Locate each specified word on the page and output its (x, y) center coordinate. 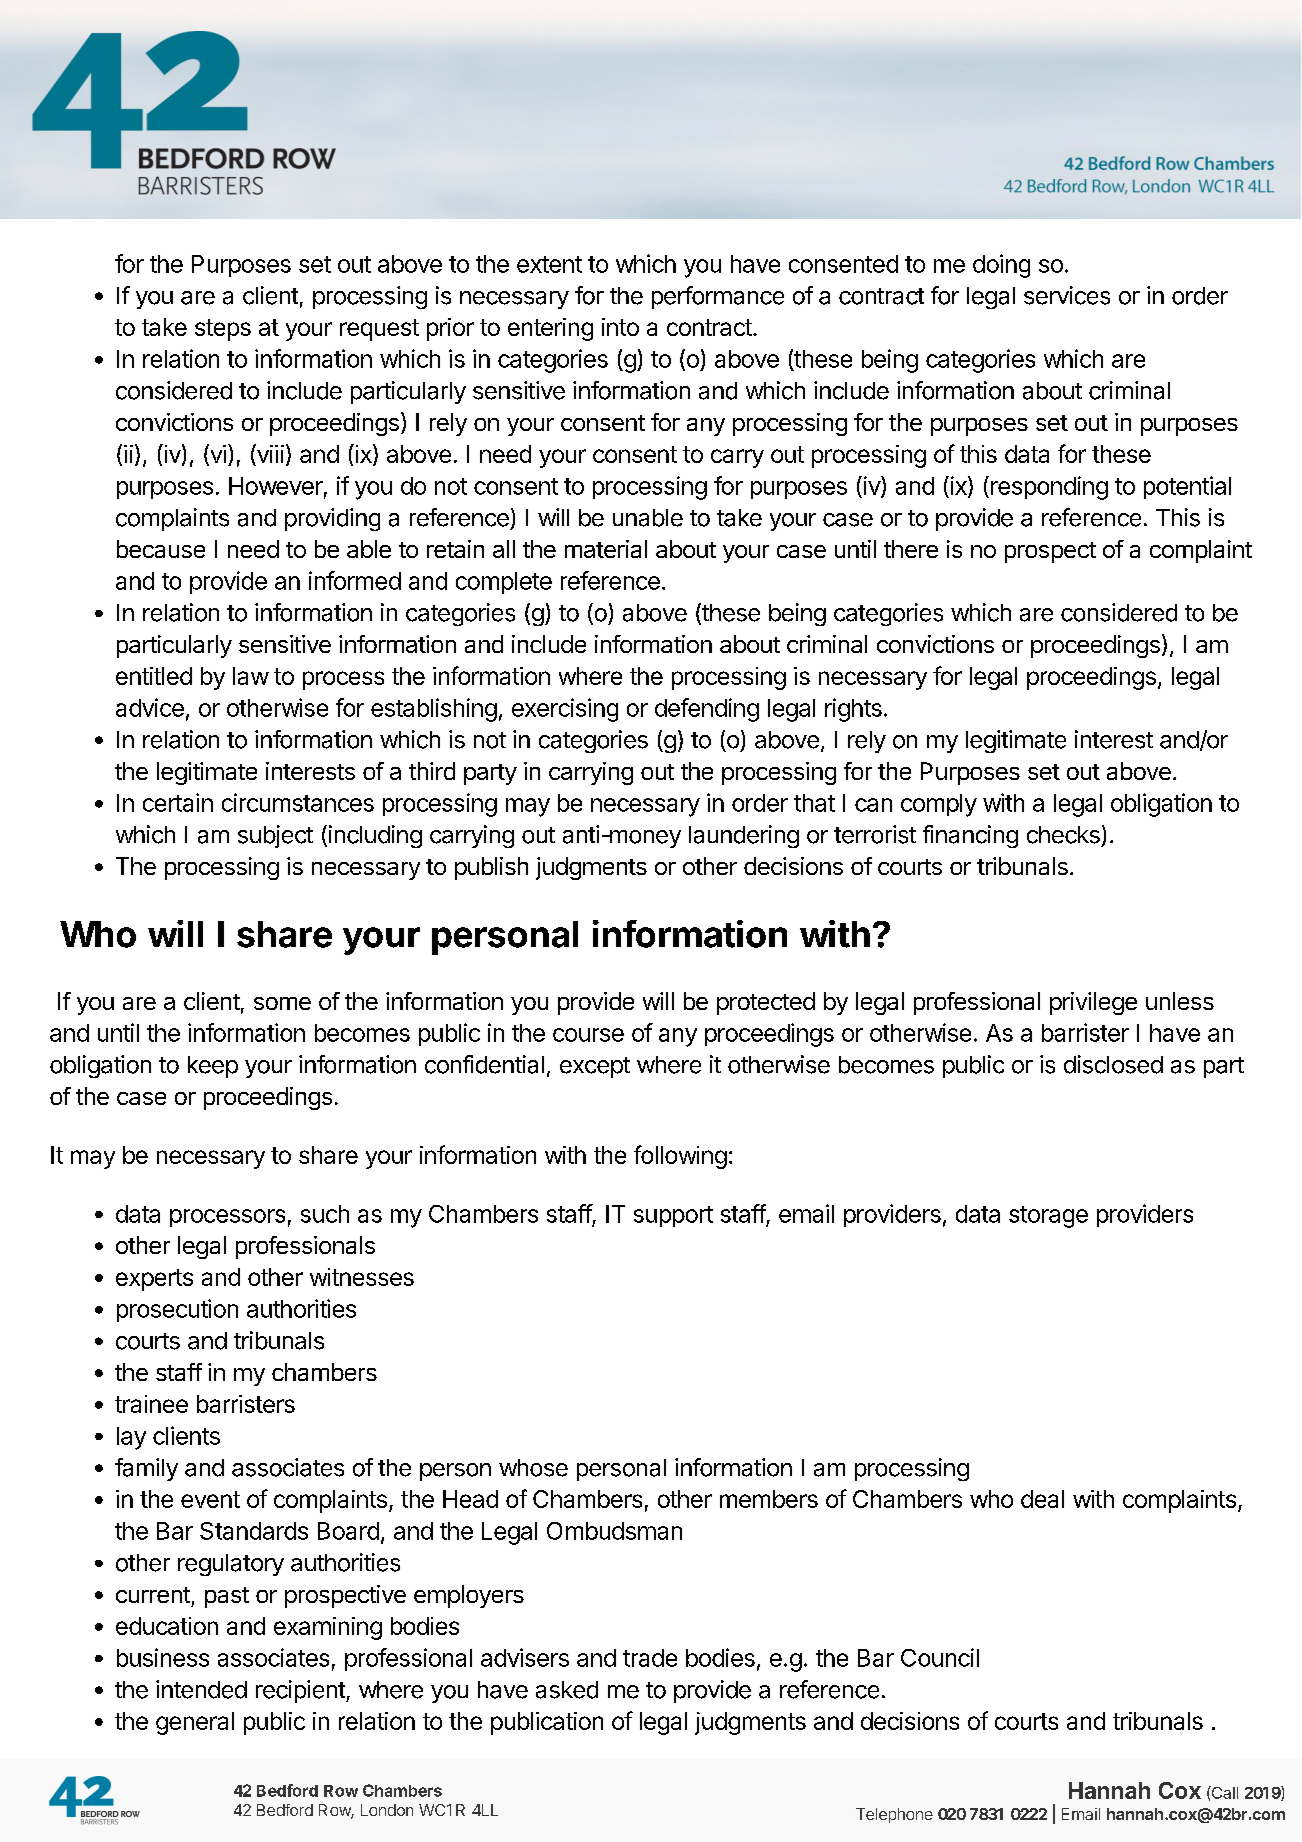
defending (707, 710)
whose (533, 1468)
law (251, 676)
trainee (151, 1404)
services (1067, 295)
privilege (1093, 1003)
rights (853, 710)
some (282, 1003)
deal (1042, 1499)
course (588, 1035)
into (620, 327)
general (195, 1723)
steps (223, 330)
